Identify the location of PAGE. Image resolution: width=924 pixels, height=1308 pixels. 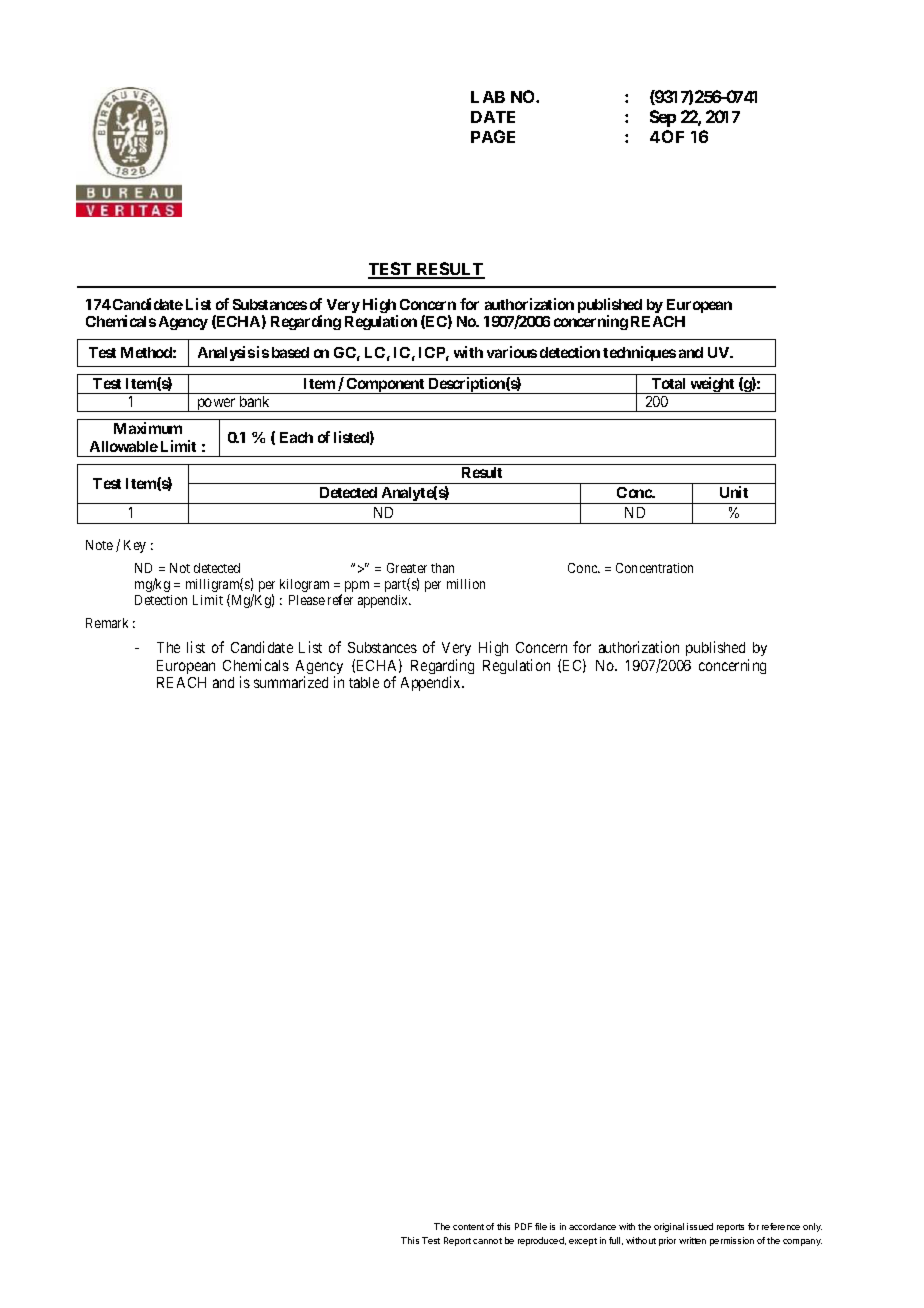
(493, 136).
